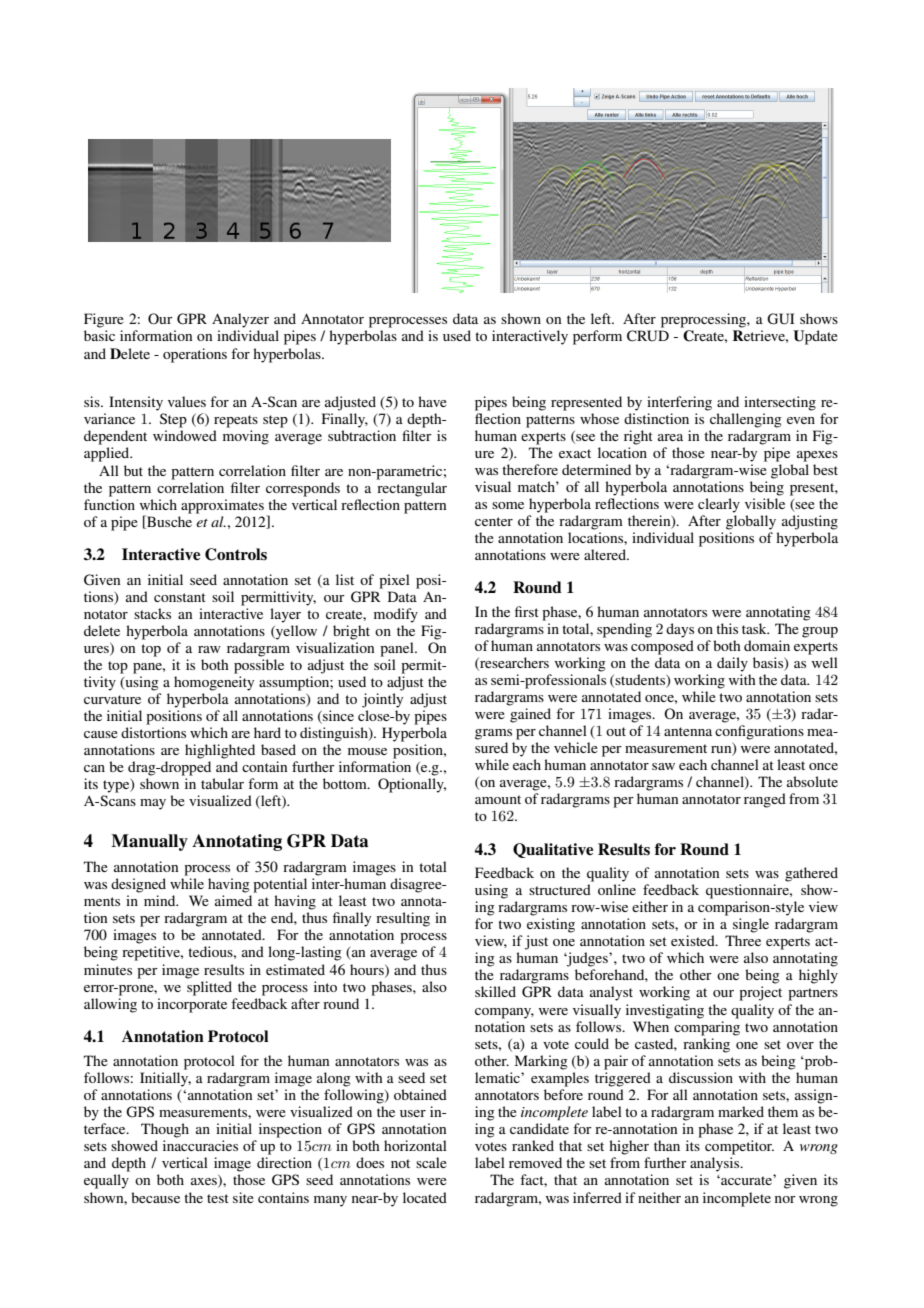  What do you see at coordinates (209, 988) in the page?
I see `splitted` at bounding box center [209, 988].
